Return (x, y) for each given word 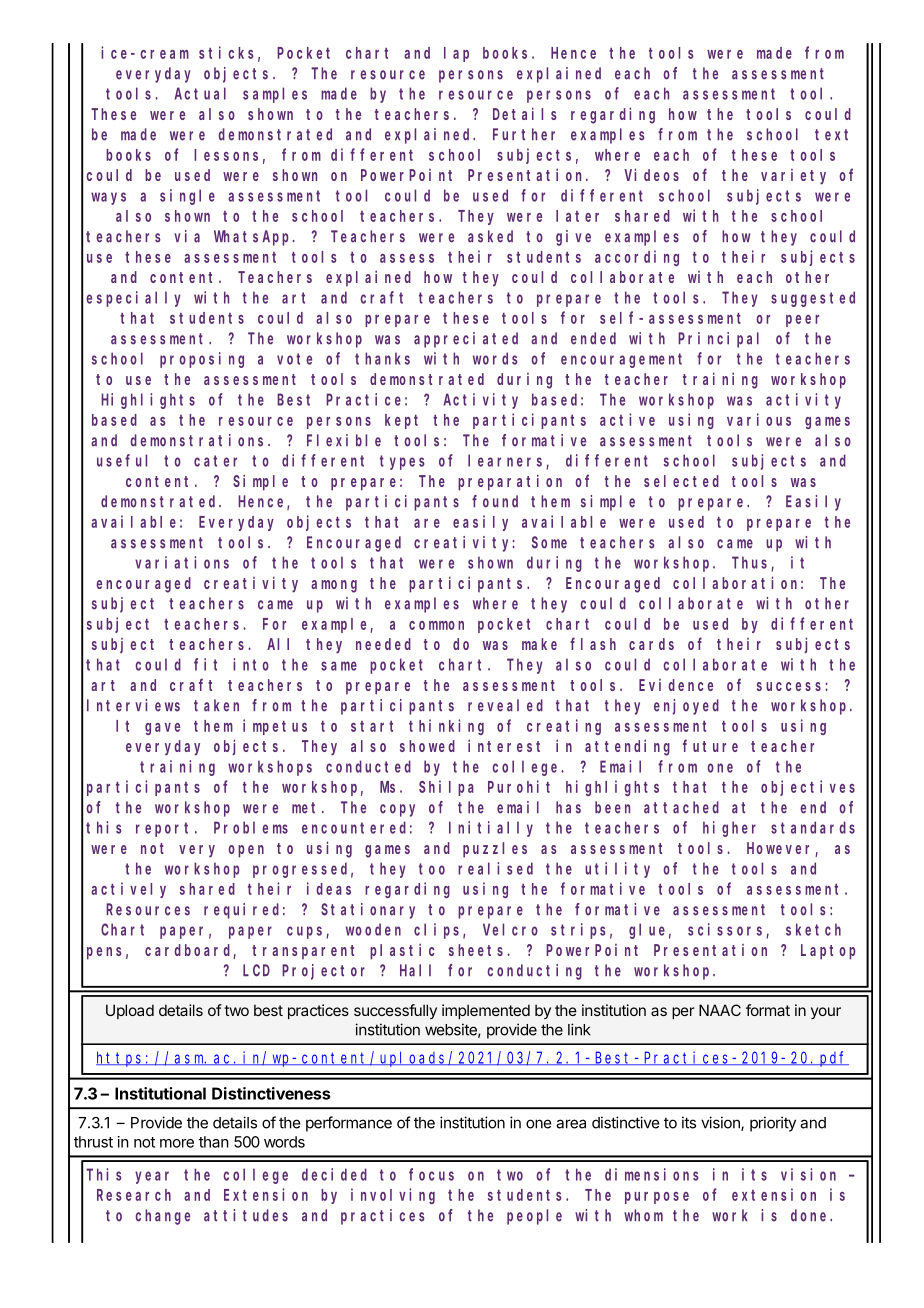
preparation (510, 482)
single (187, 197)
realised (495, 868)
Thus (749, 562)
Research (134, 1195)
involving (393, 1196)
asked (490, 236)
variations (182, 562)
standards (813, 827)
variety (793, 177)
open (246, 851)
